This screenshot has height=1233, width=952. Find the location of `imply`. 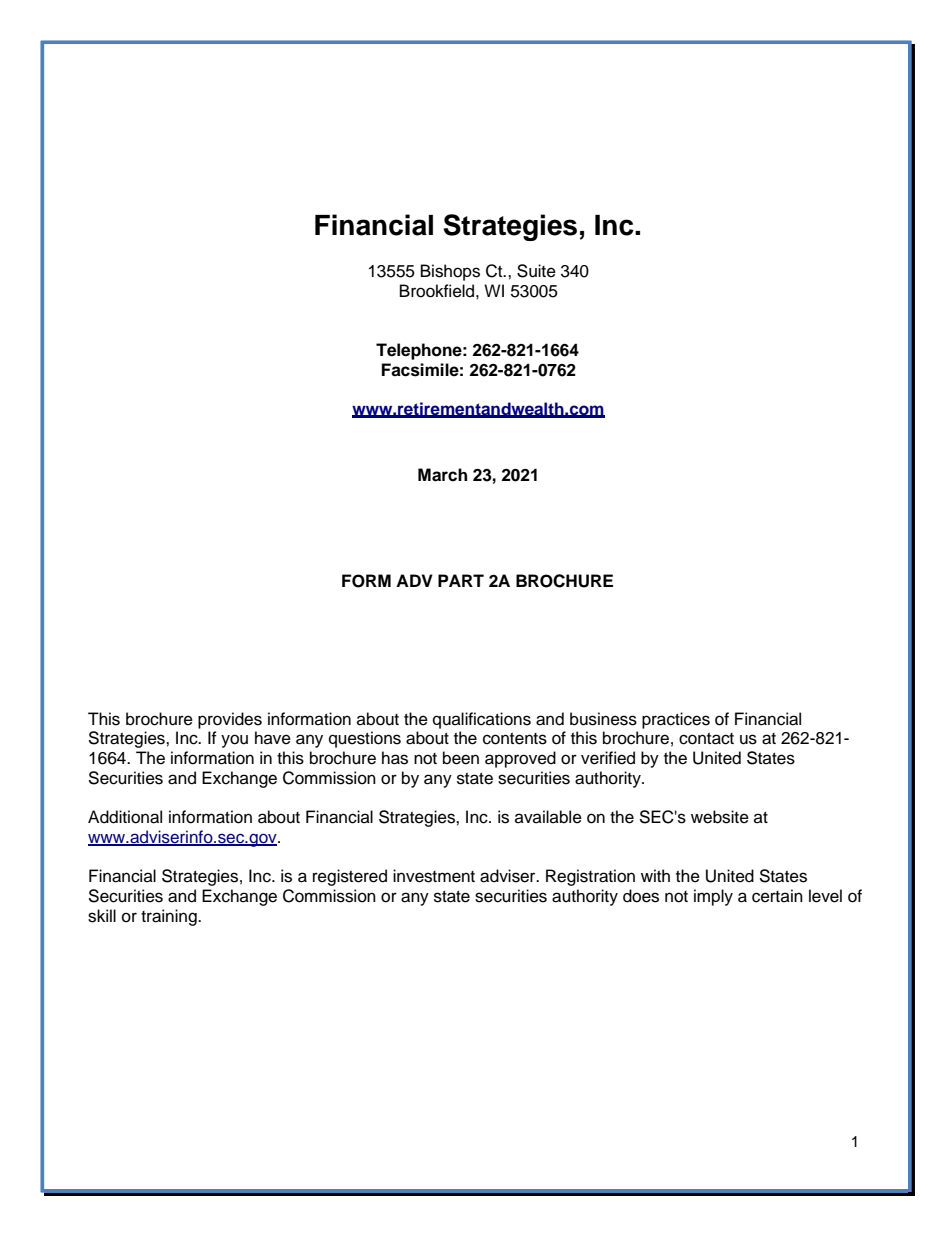

imply is located at coordinates (713, 897).
